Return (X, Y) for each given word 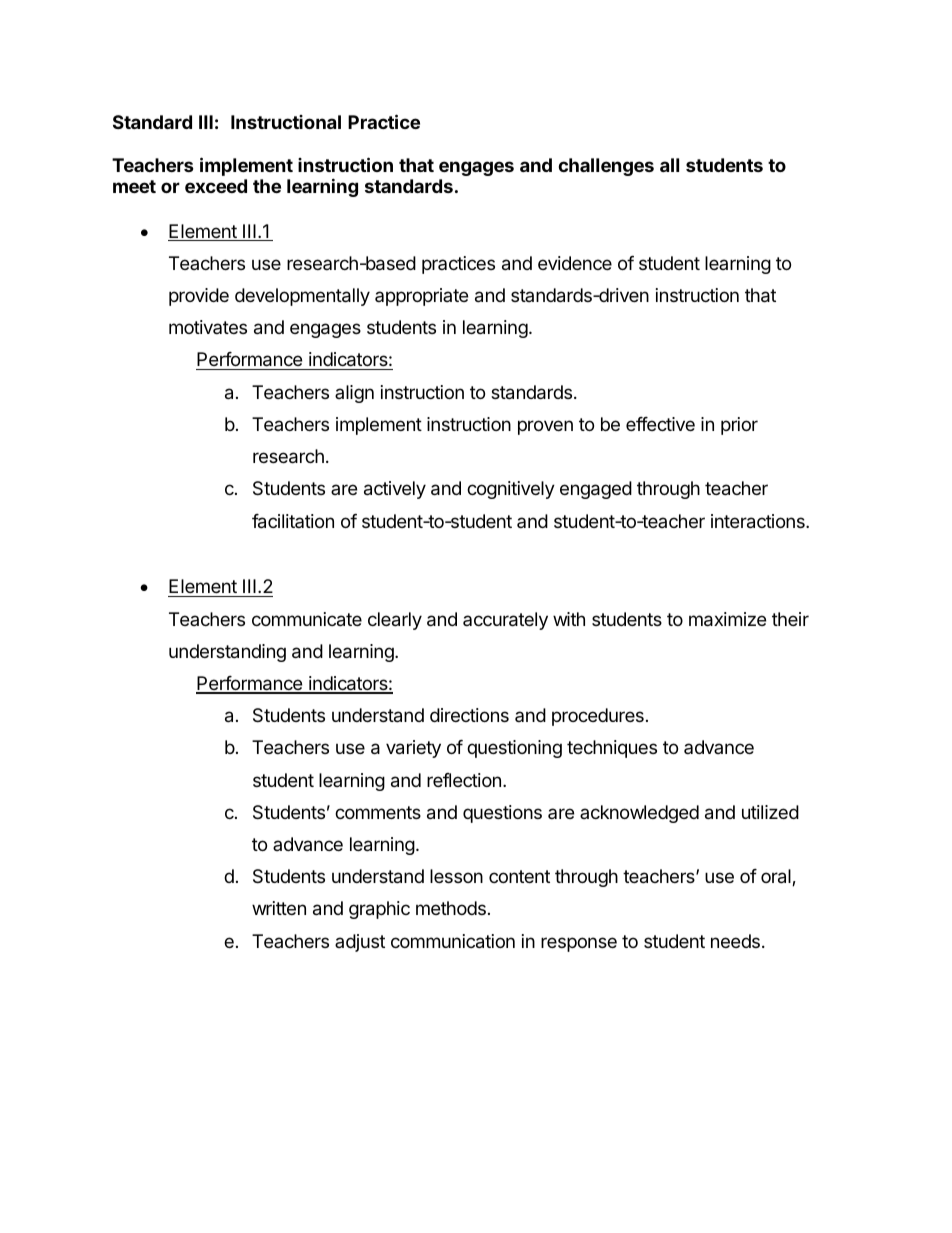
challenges (606, 167)
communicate (307, 619)
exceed (216, 186)
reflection (464, 780)
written (279, 908)
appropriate (421, 297)
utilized (770, 812)
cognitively (511, 490)
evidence (575, 263)
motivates (208, 327)
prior (739, 426)
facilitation (293, 521)
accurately (505, 621)
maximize (727, 619)
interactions (759, 521)
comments (378, 812)
